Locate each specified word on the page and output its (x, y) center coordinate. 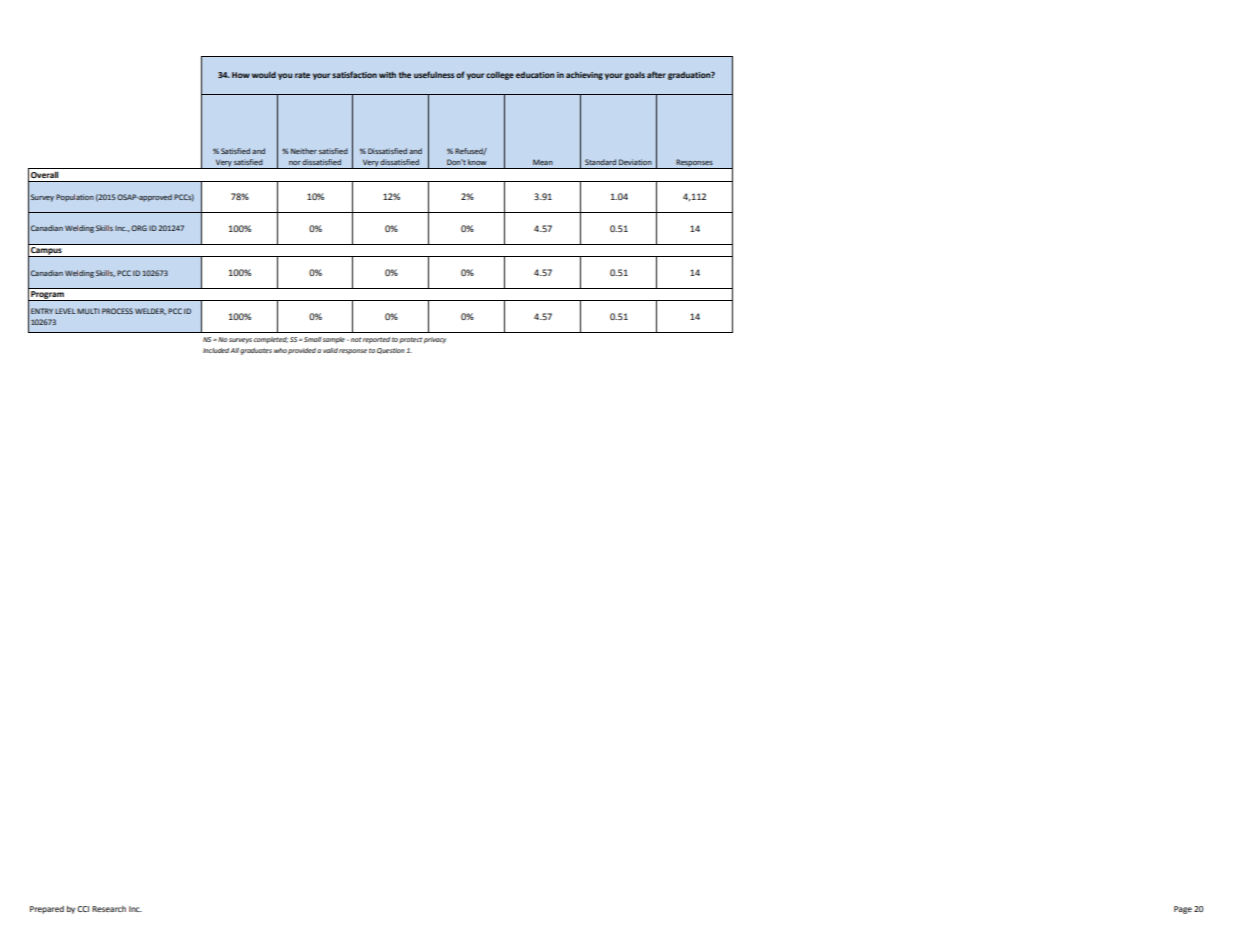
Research (109, 909)
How (241, 75)
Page (1183, 910)
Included (217, 350)
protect (410, 340)
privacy (435, 340)
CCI (83, 909)
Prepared (47, 910)
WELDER (150, 311)
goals (634, 76)
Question (391, 351)
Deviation (635, 162)
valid (330, 350)
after (656, 74)
